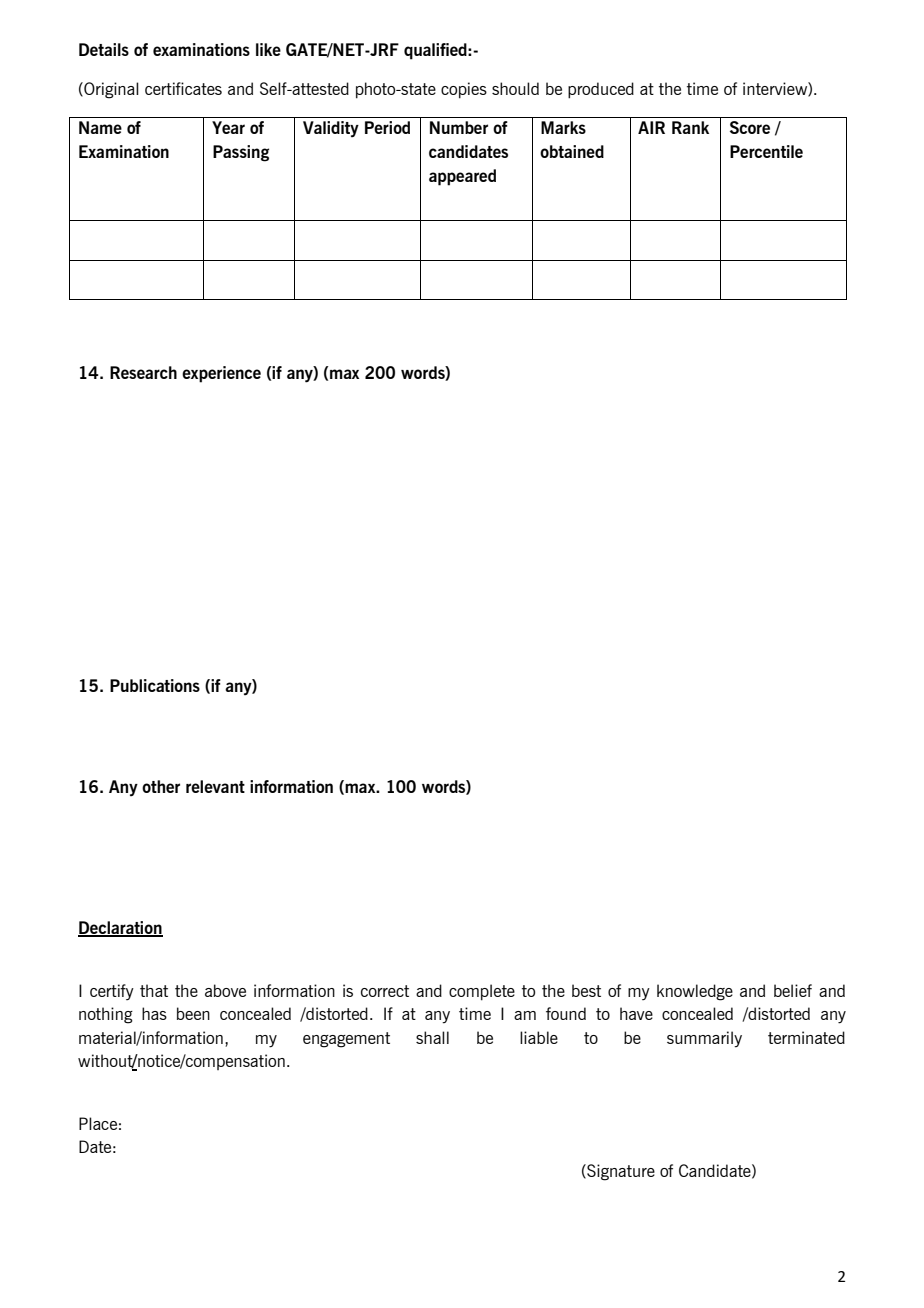 This image has width=924, height=1308. What do you see at coordinates (464, 90) in the image?
I see `copies` at bounding box center [464, 90].
